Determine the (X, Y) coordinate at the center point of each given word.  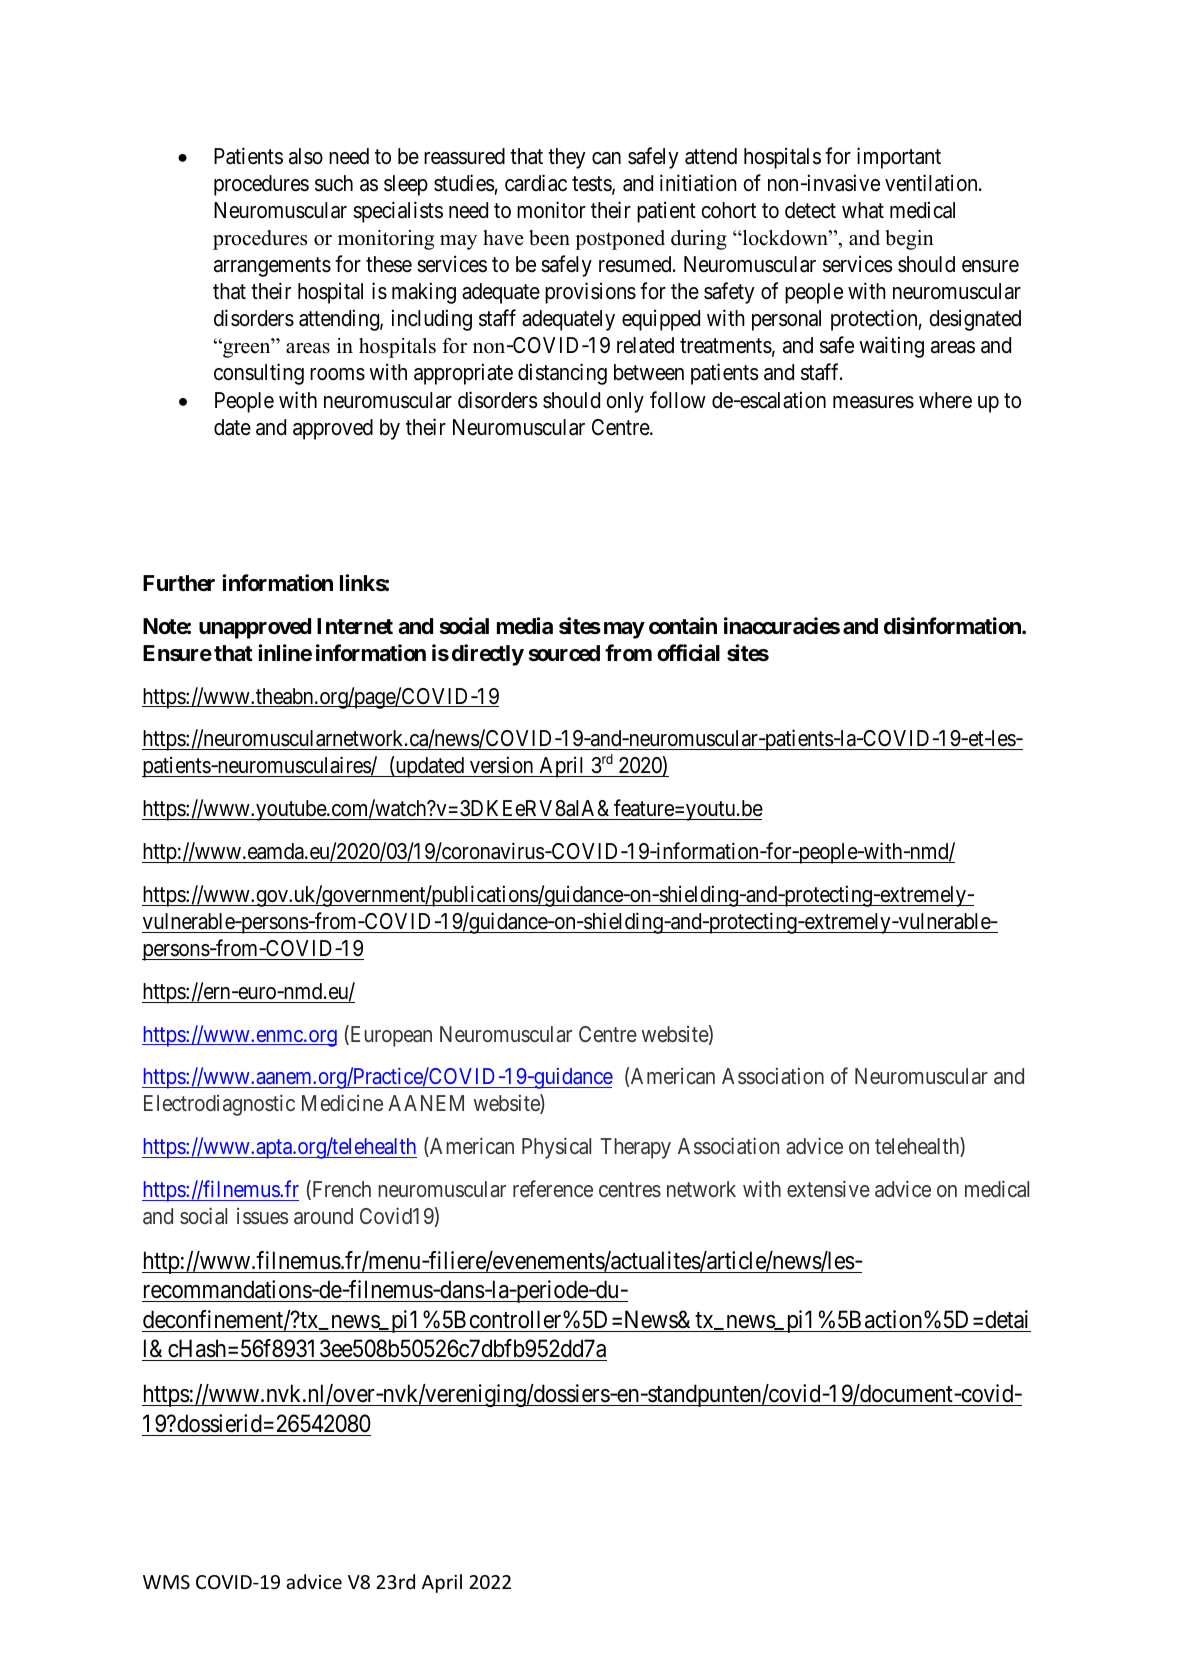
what (863, 210)
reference (553, 1188)
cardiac (536, 183)
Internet (355, 626)
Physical (556, 1148)
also (306, 156)
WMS (166, 1582)
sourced (564, 653)
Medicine (342, 1103)
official (688, 653)
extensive (828, 1188)
